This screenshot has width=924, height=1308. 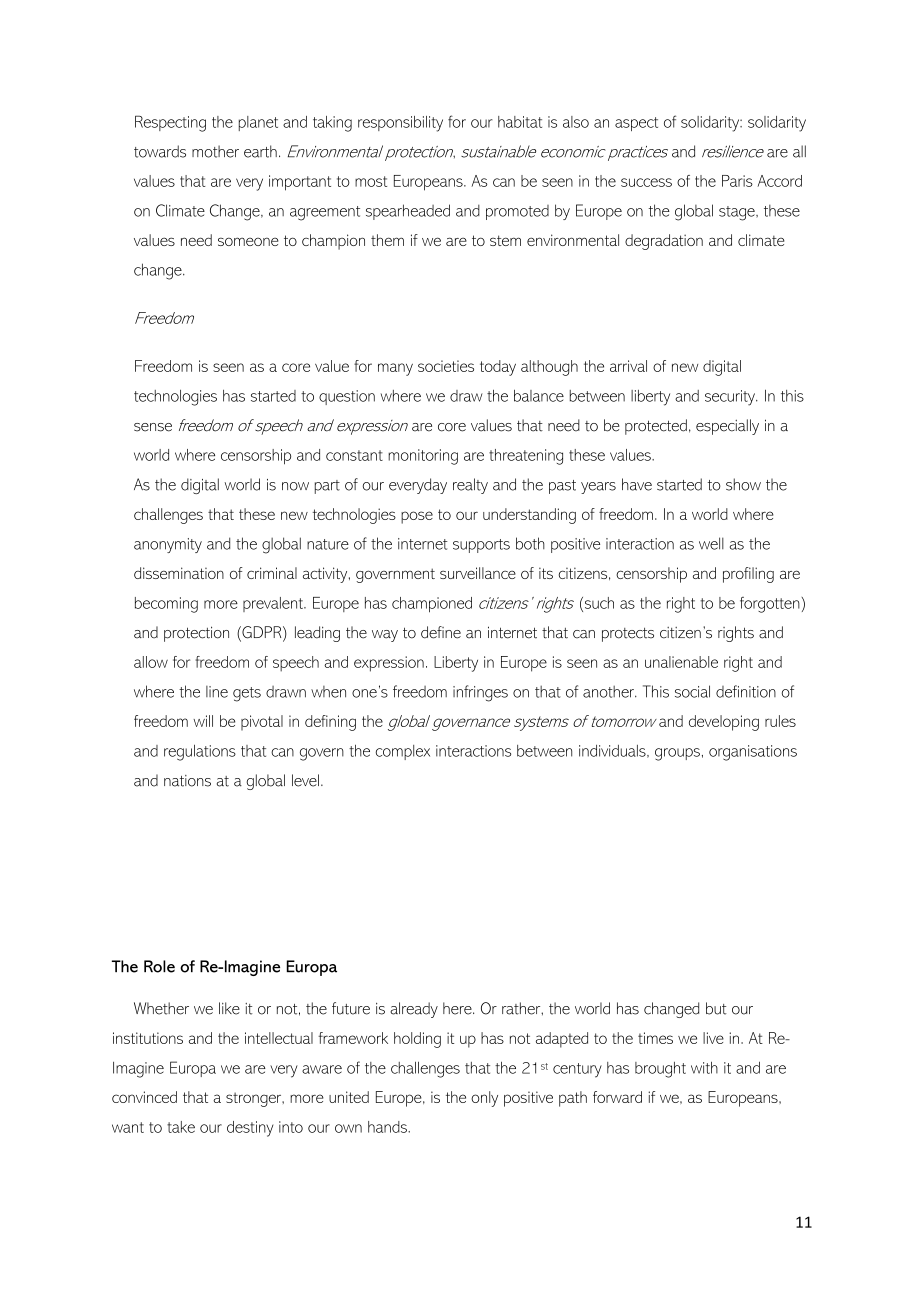 What do you see at coordinates (187, 781) in the screenshot?
I see `nations` at bounding box center [187, 781].
